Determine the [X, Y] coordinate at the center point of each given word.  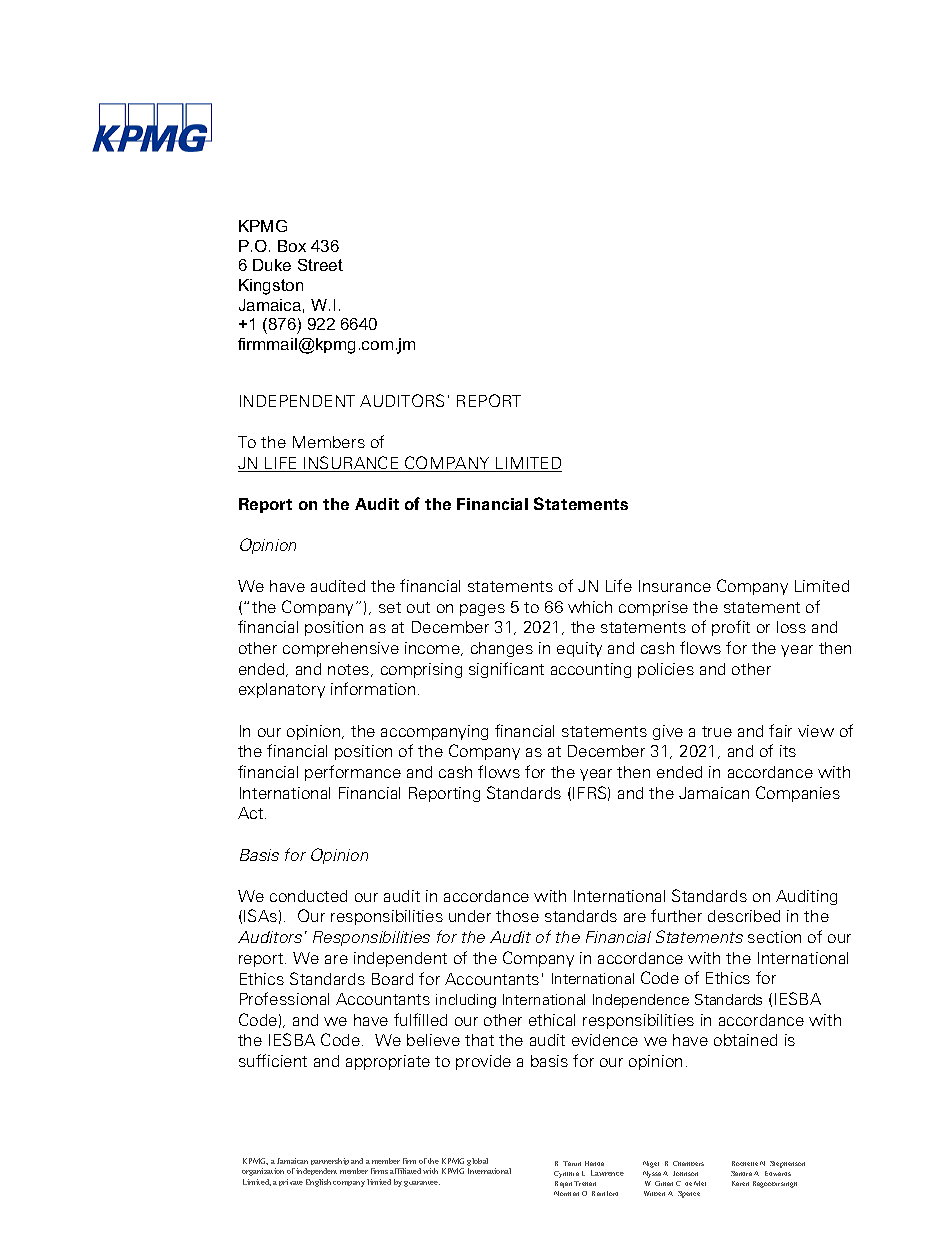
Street [320, 265]
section [774, 937]
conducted [308, 896]
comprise [653, 608]
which [590, 607]
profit [731, 628]
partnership [330, 1163]
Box [292, 246]
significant [506, 670]
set [390, 607]
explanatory [282, 690]
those [517, 916]
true [717, 731]
